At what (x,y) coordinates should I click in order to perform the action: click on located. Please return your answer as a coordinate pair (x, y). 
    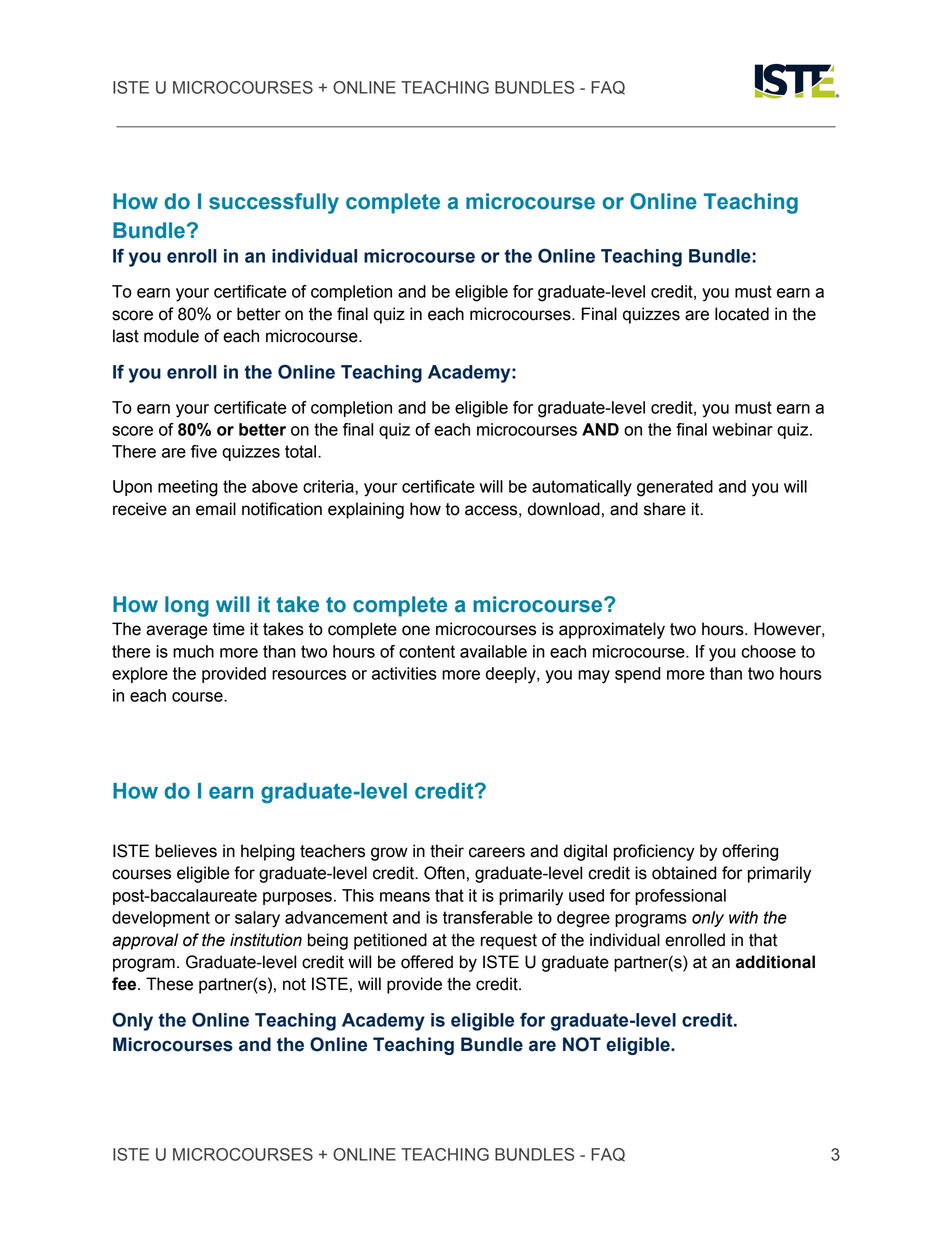
    Looking at the image, I should click on (742, 314).
